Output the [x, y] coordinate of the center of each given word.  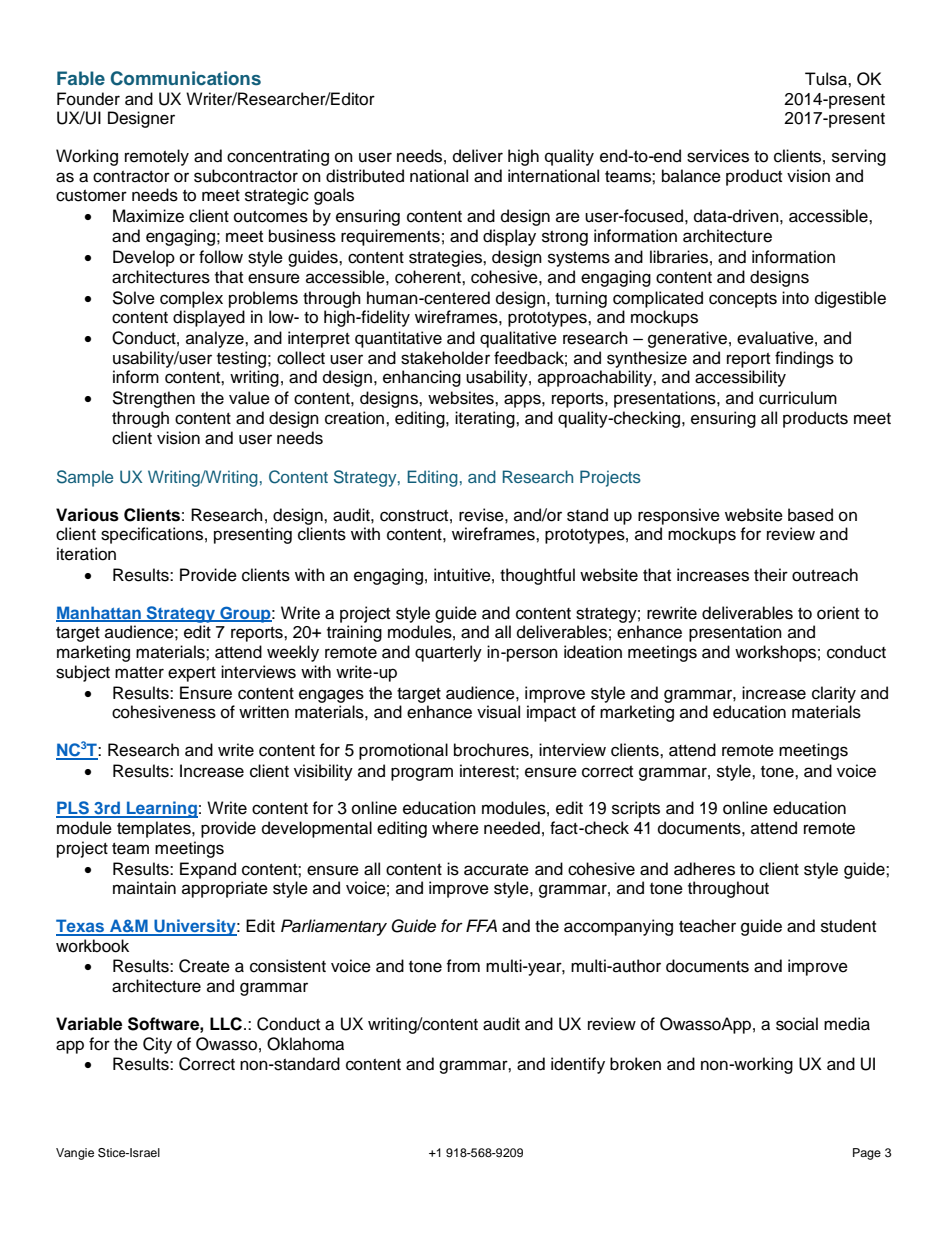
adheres [704, 869]
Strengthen [153, 399]
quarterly [448, 653]
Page [867, 1154]
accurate [496, 870]
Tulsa [827, 79]
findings [804, 359]
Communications [186, 78]
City [157, 1045]
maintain [144, 888]
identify [578, 1065]
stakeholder [445, 358]
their [771, 575]
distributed [365, 176]
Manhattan [99, 613]
